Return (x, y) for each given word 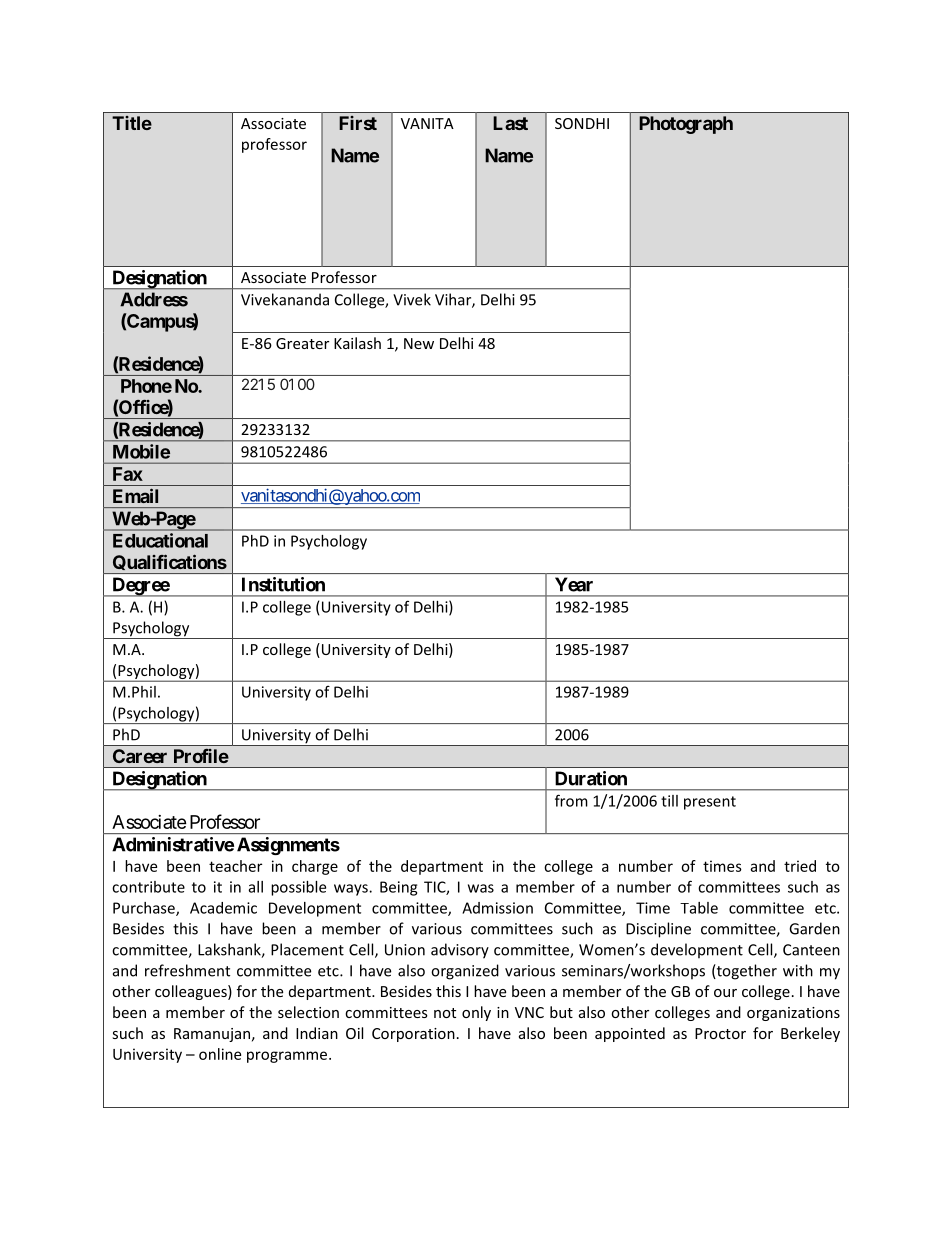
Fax (128, 474)
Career (140, 756)
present (710, 803)
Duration (591, 778)
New (419, 343)
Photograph (686, 125)
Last (510, 123)
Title (132, 123)
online (220, 1054)
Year (574, 584)
